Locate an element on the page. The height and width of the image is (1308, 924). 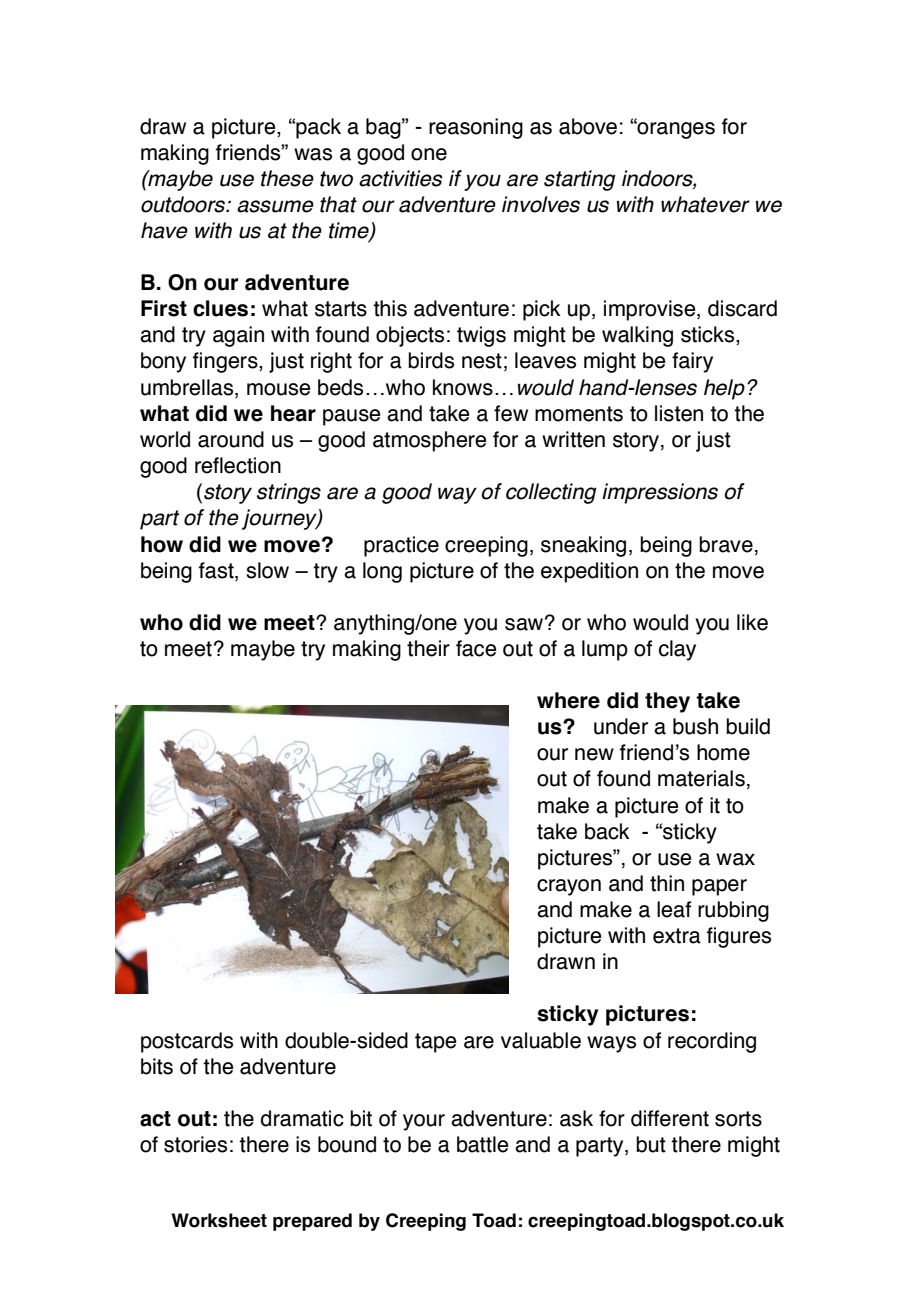
face is located at coordinates (476, 648).
